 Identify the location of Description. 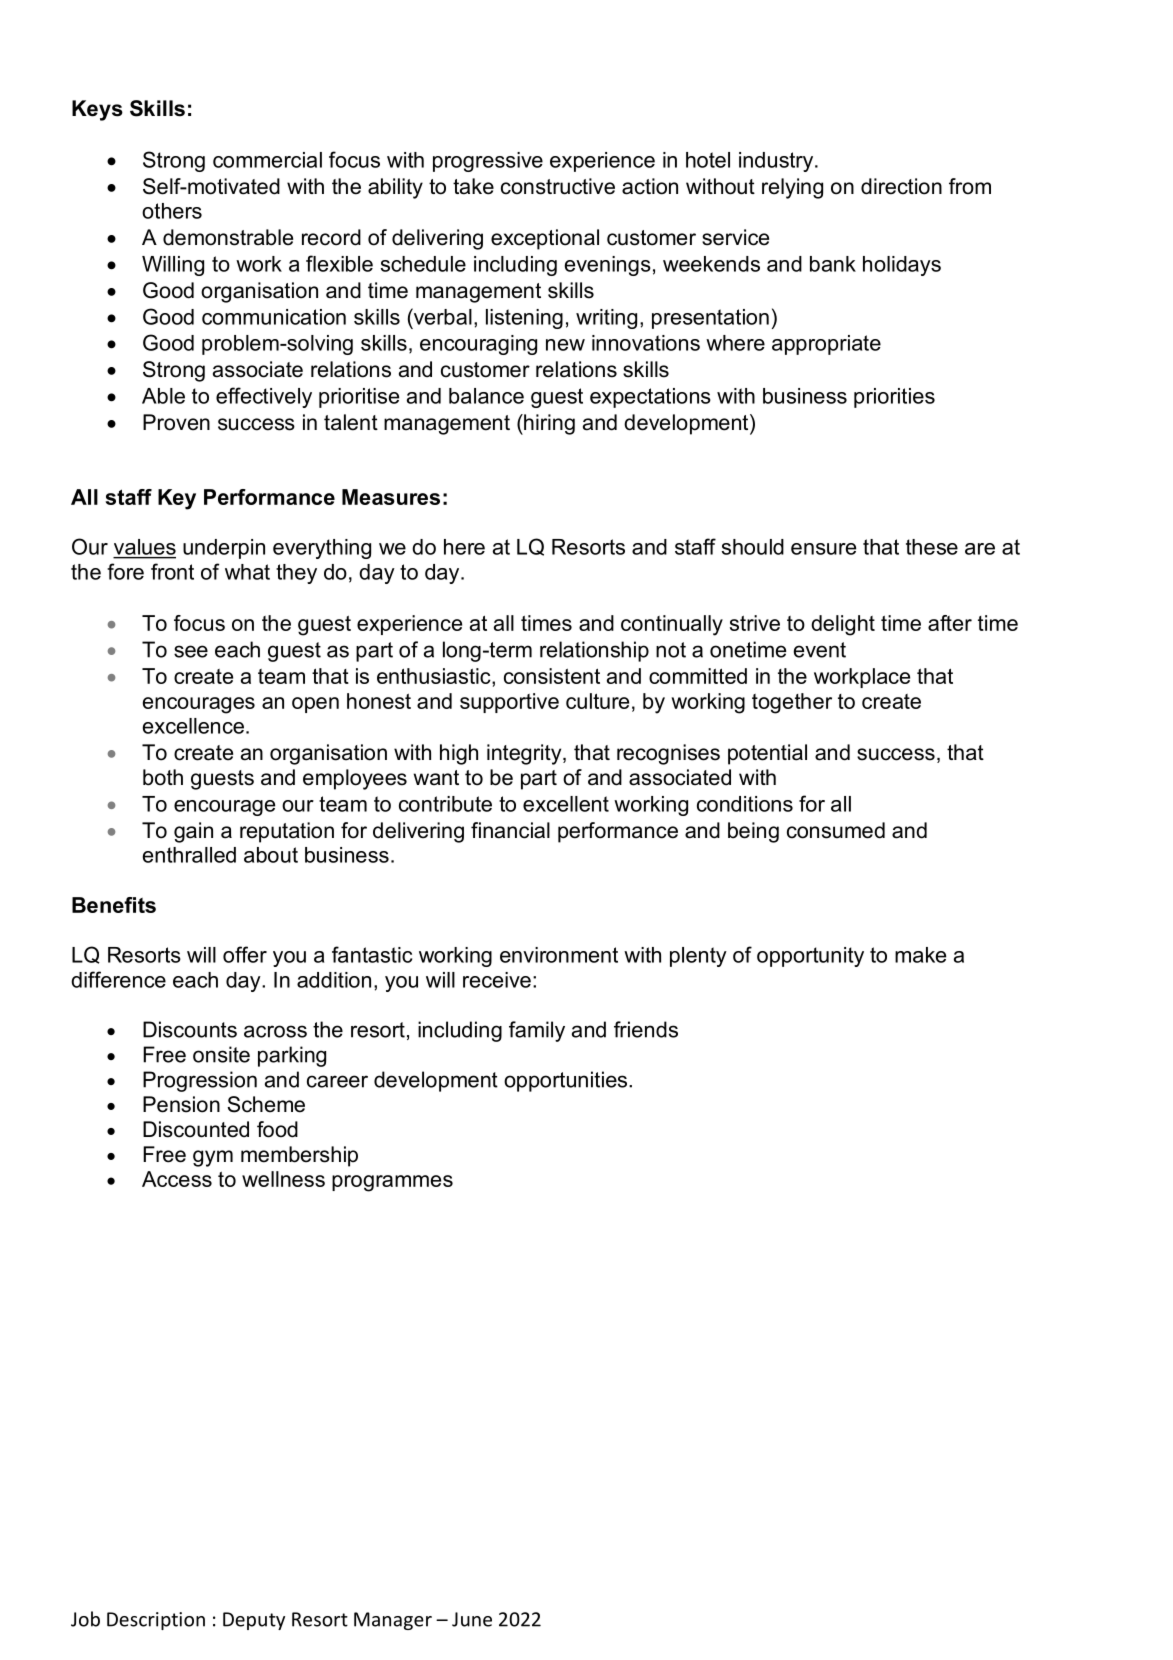
(156, 1621).
